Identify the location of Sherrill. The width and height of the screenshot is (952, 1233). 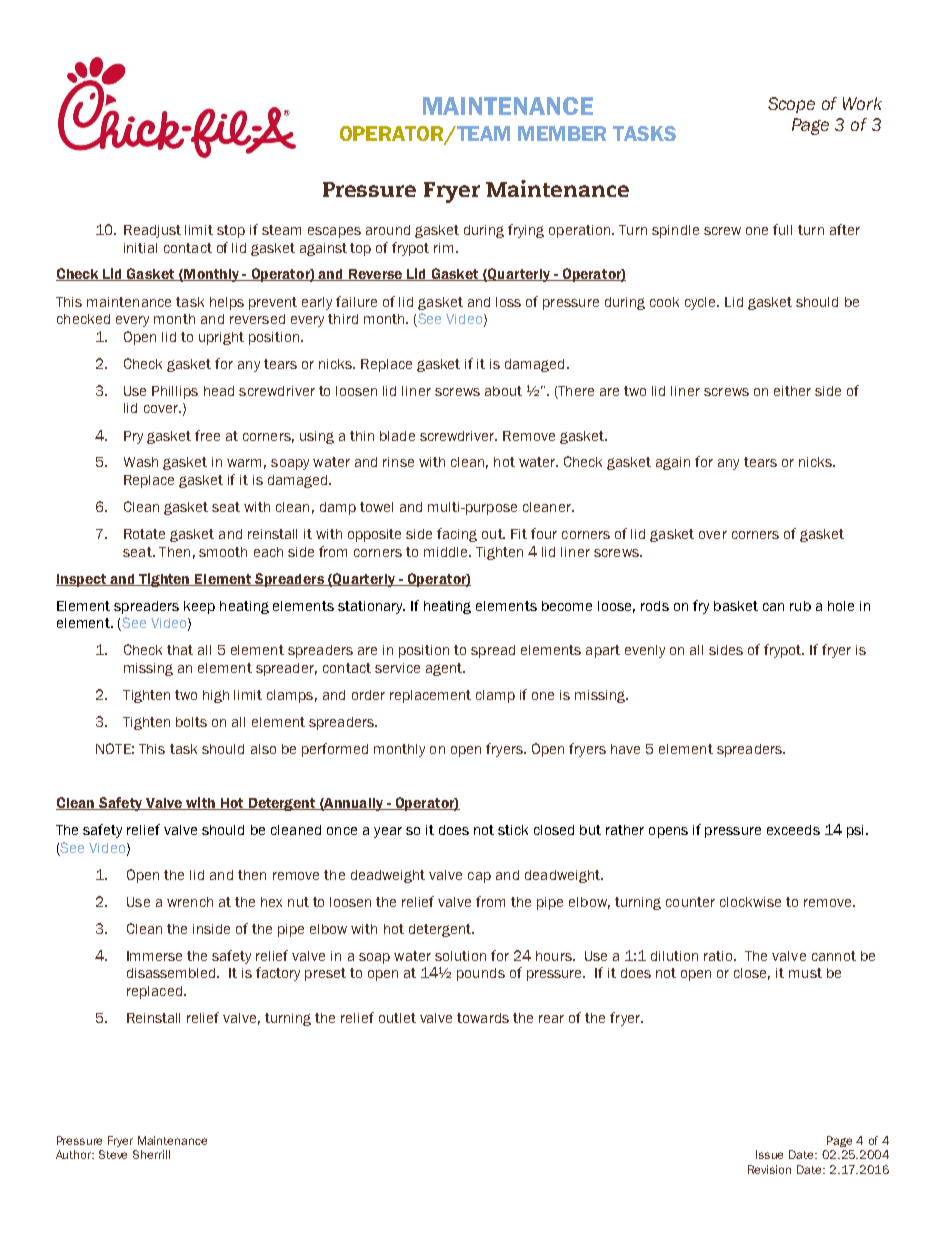
(151, 1154).
